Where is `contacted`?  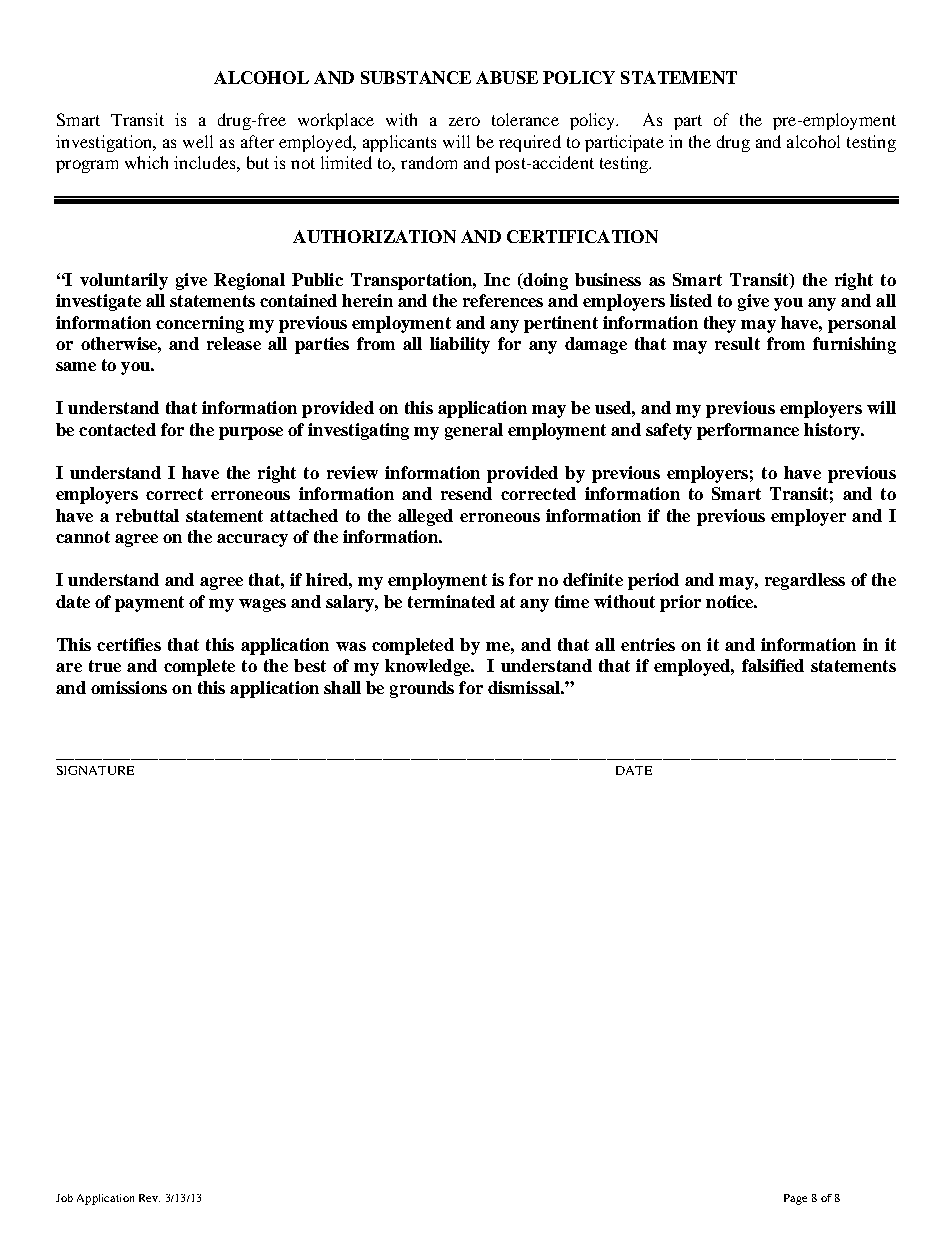
contacted is located at coordinates (117, 429).
